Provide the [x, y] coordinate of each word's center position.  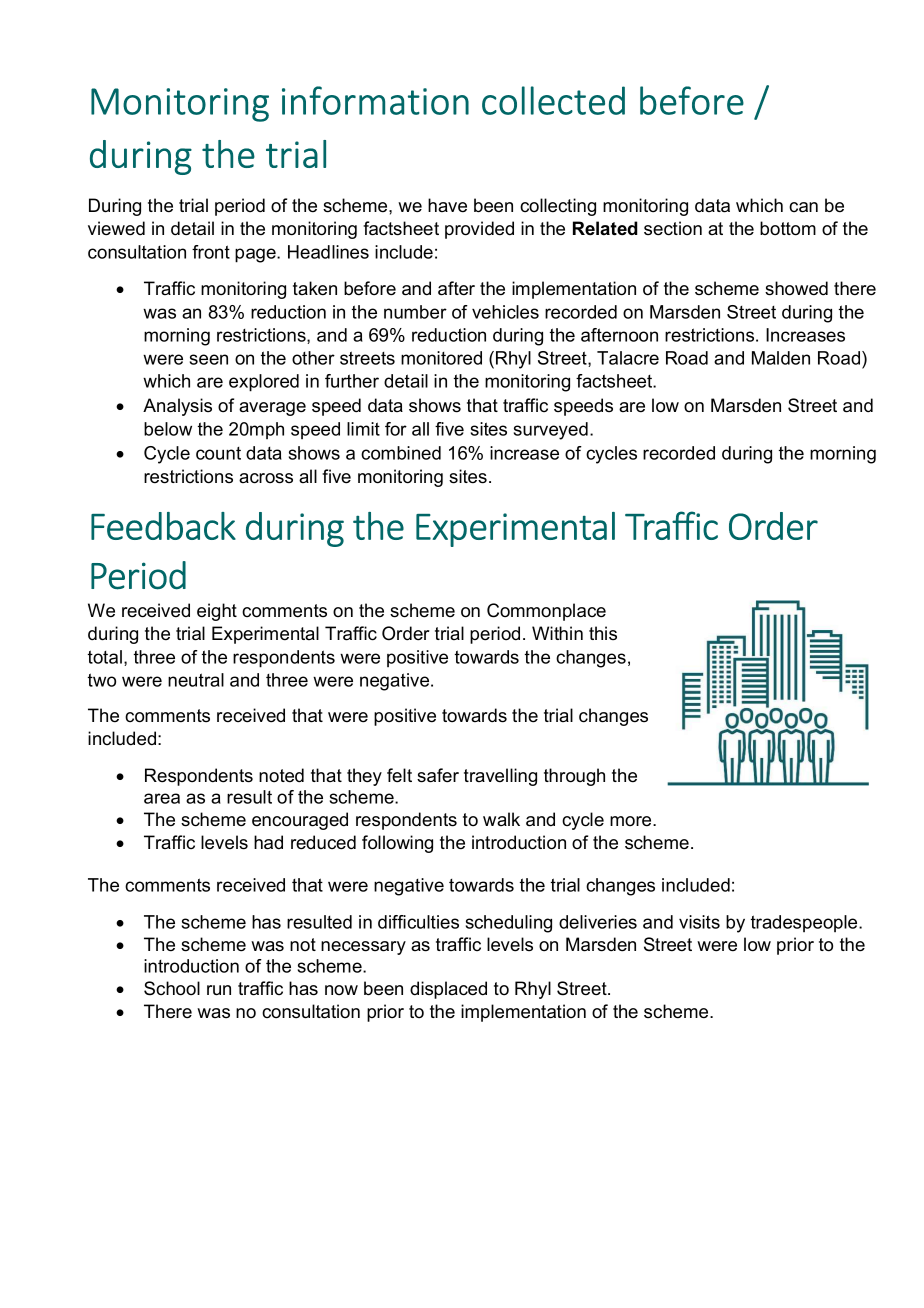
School [172, 988]
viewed [116, 228]
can [803, 207]
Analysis [177, 407]
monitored [441, 358]
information [375, 100]
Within [557, 633]
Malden [781, 358]
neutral [196, 680]
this [603, 633]
